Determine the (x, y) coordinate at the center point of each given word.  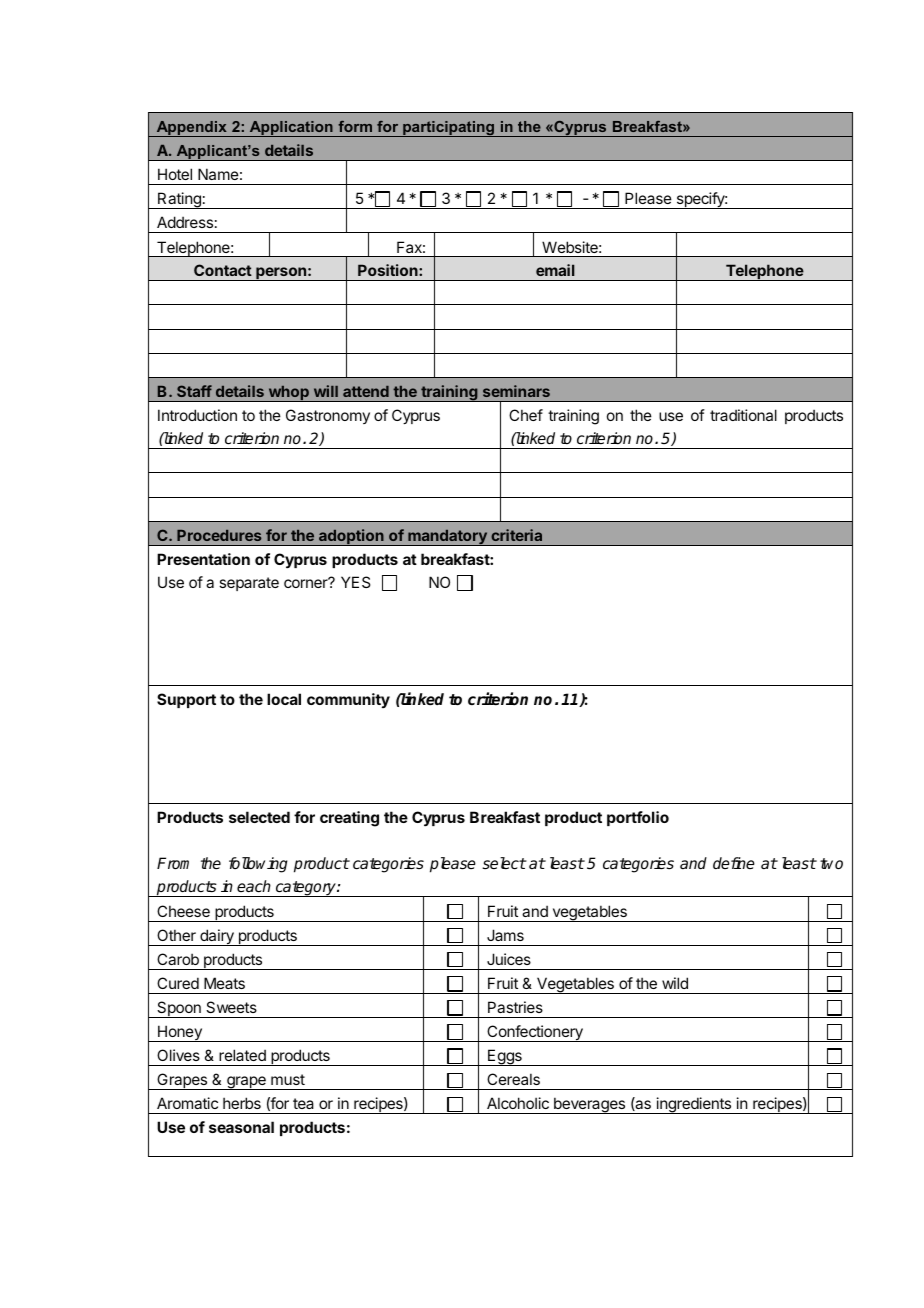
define (734, 863)
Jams (505, 935)
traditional (743, 415)
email (555, 270)
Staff (194, 391)
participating (449, 129)
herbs (242, 1103)
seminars (516, 391)
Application (291, 129)
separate (249, 584)
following (258, 865)
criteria (516, 535)
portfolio (638, 818)
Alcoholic (518, 1103)
